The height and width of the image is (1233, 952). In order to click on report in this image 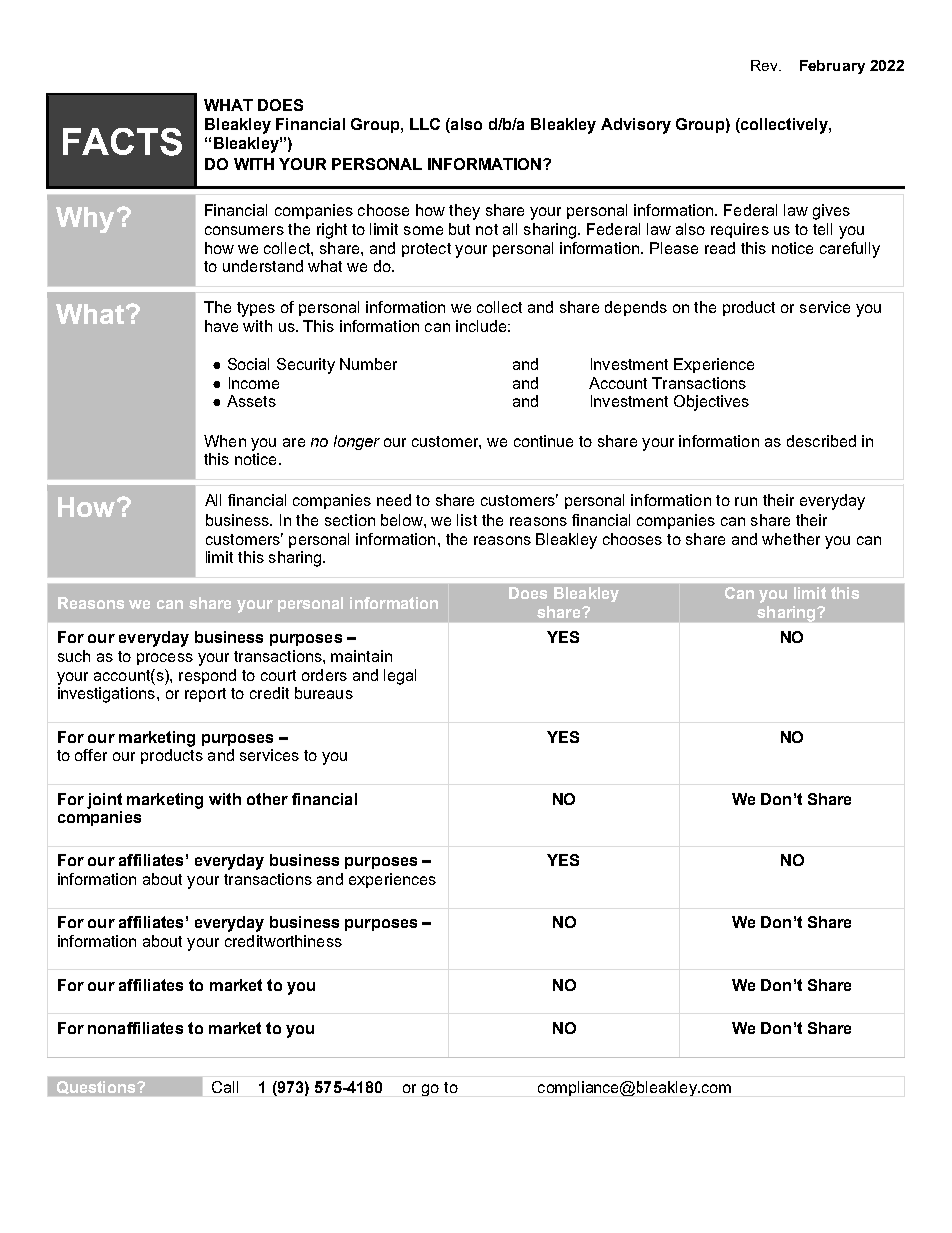, I will do `click(205, 695)`.
